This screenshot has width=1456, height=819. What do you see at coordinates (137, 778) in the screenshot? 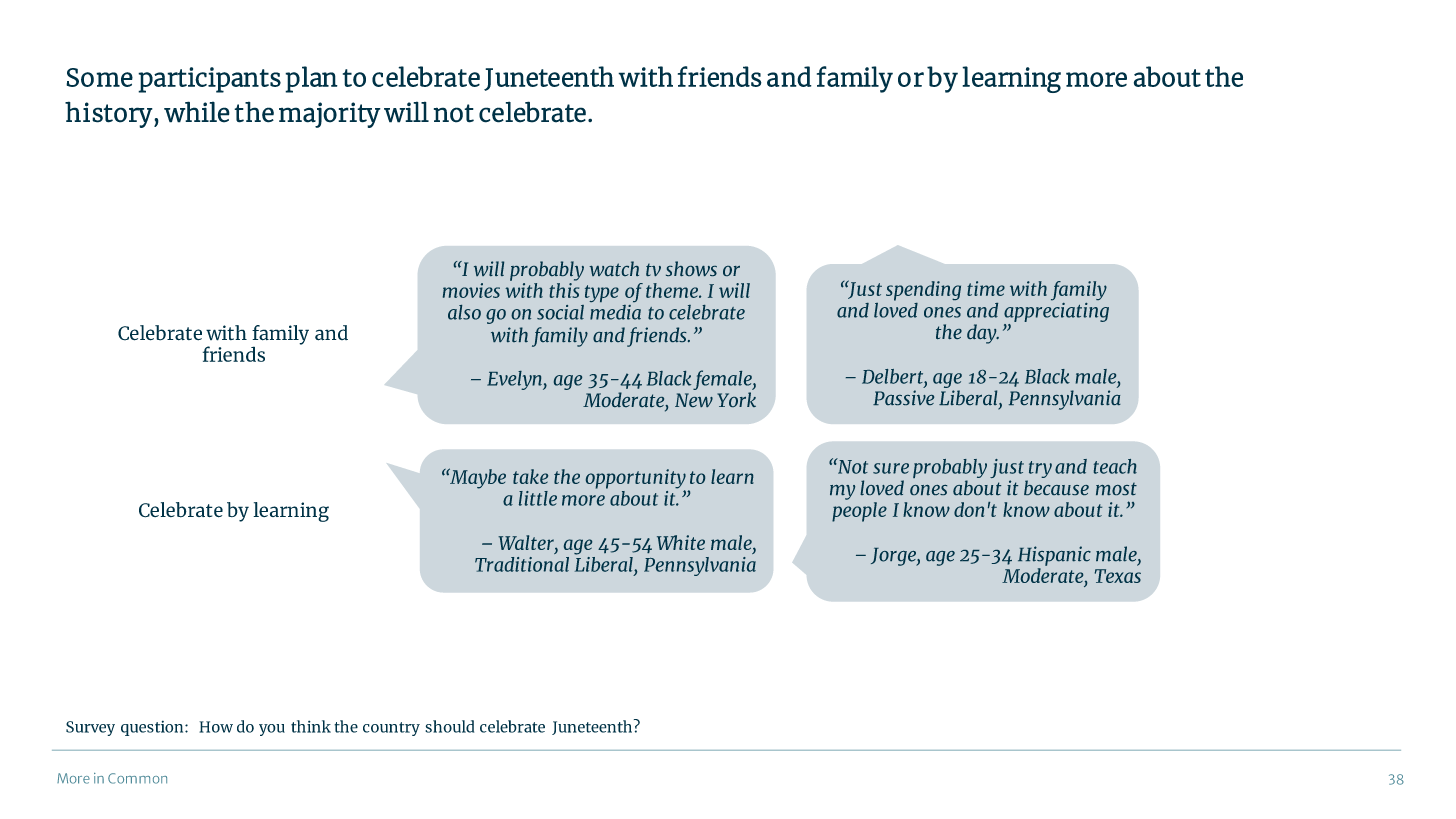
I see `Common` at bounding box center [137, 778].
